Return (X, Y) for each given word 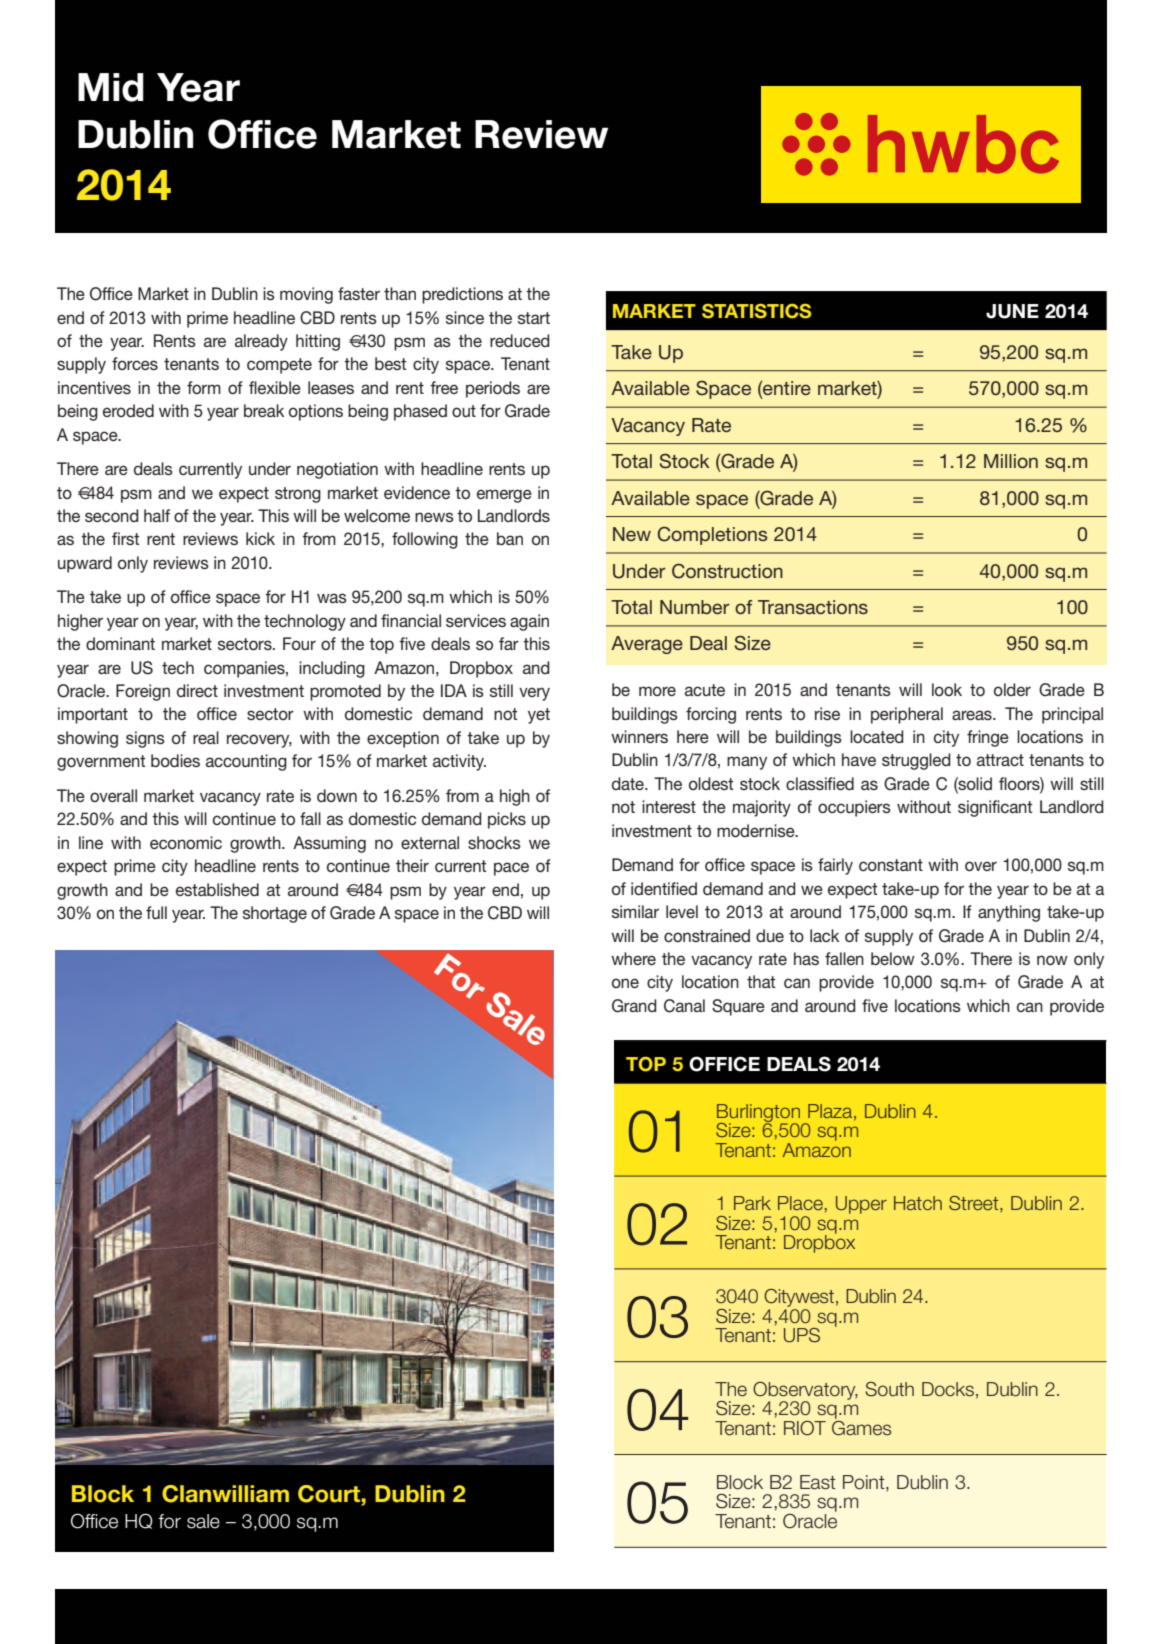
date (629, 783)
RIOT (805, 1428)
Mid (111, 87)
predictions (462, 295)
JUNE (1012, 311)
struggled (916, 761)
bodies (175, 760)
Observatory (805, 1392)
